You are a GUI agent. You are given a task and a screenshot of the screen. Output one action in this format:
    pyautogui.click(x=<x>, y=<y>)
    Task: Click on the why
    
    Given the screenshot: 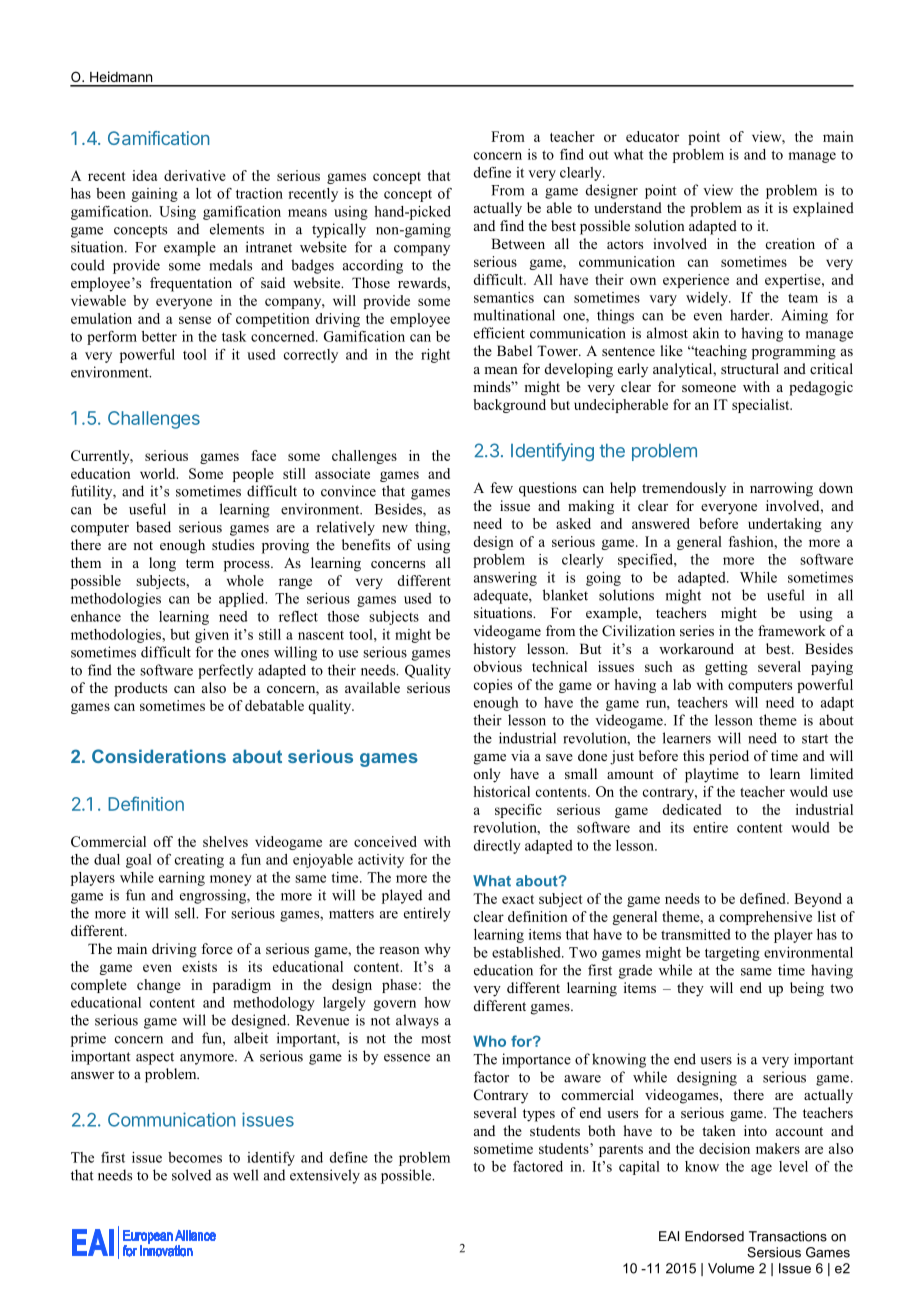 What is the action you would take?
    pyautogui.click(x=437, y=950)
